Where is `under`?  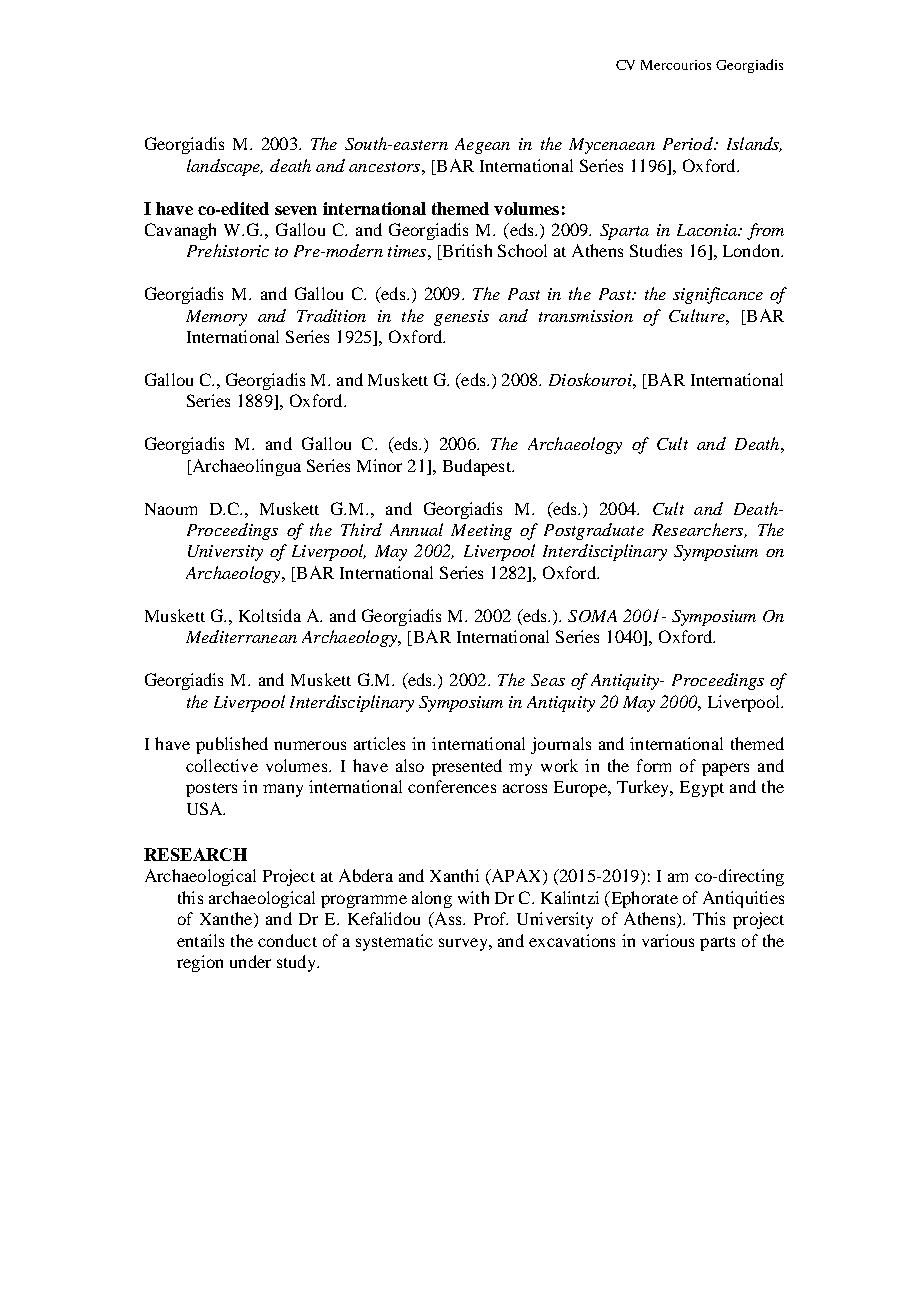 under is located at coordinates (250, 961).
